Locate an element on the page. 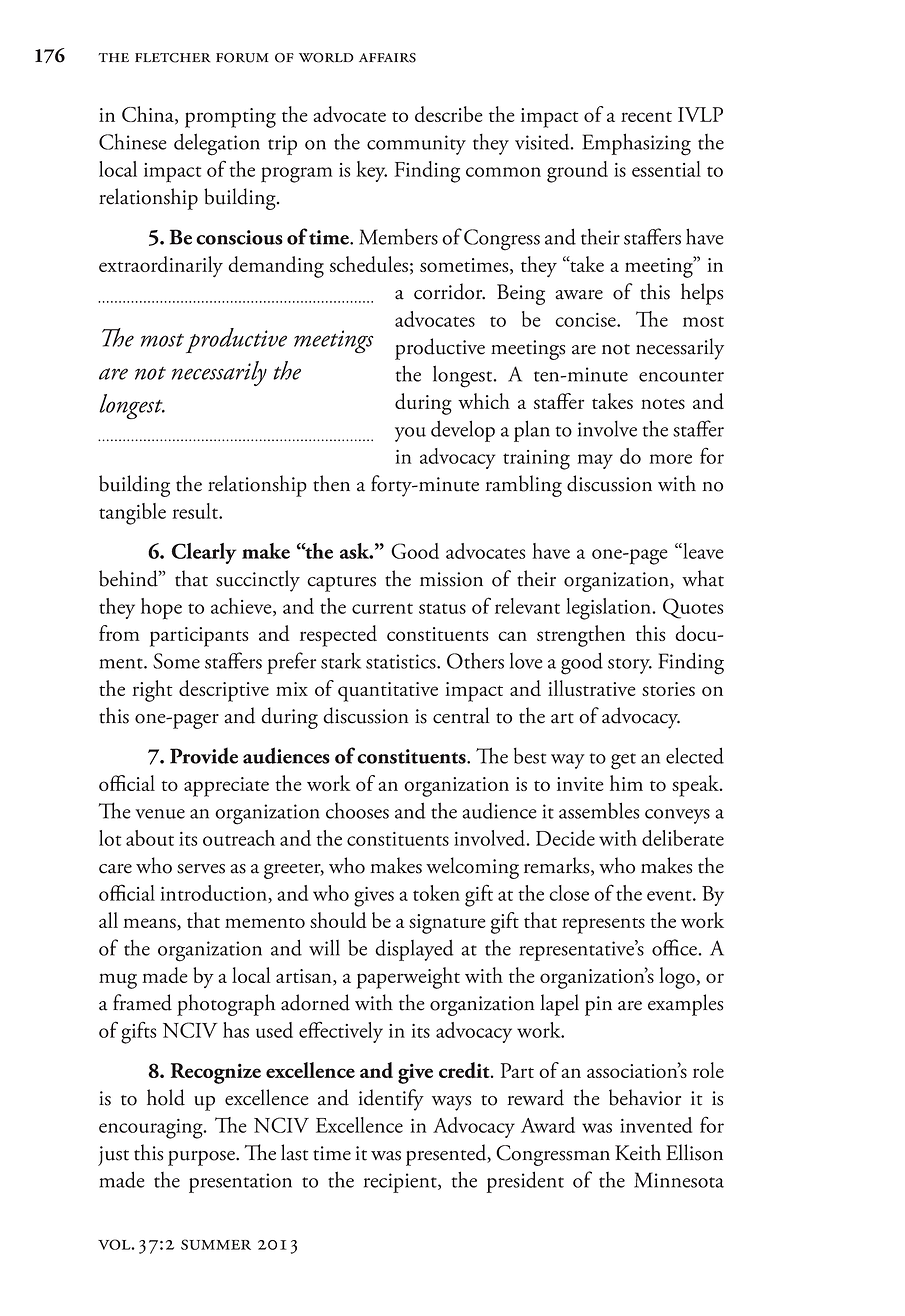 The width and height of the document is (905, 1316). statistics is located at coordinates (402, 661).
